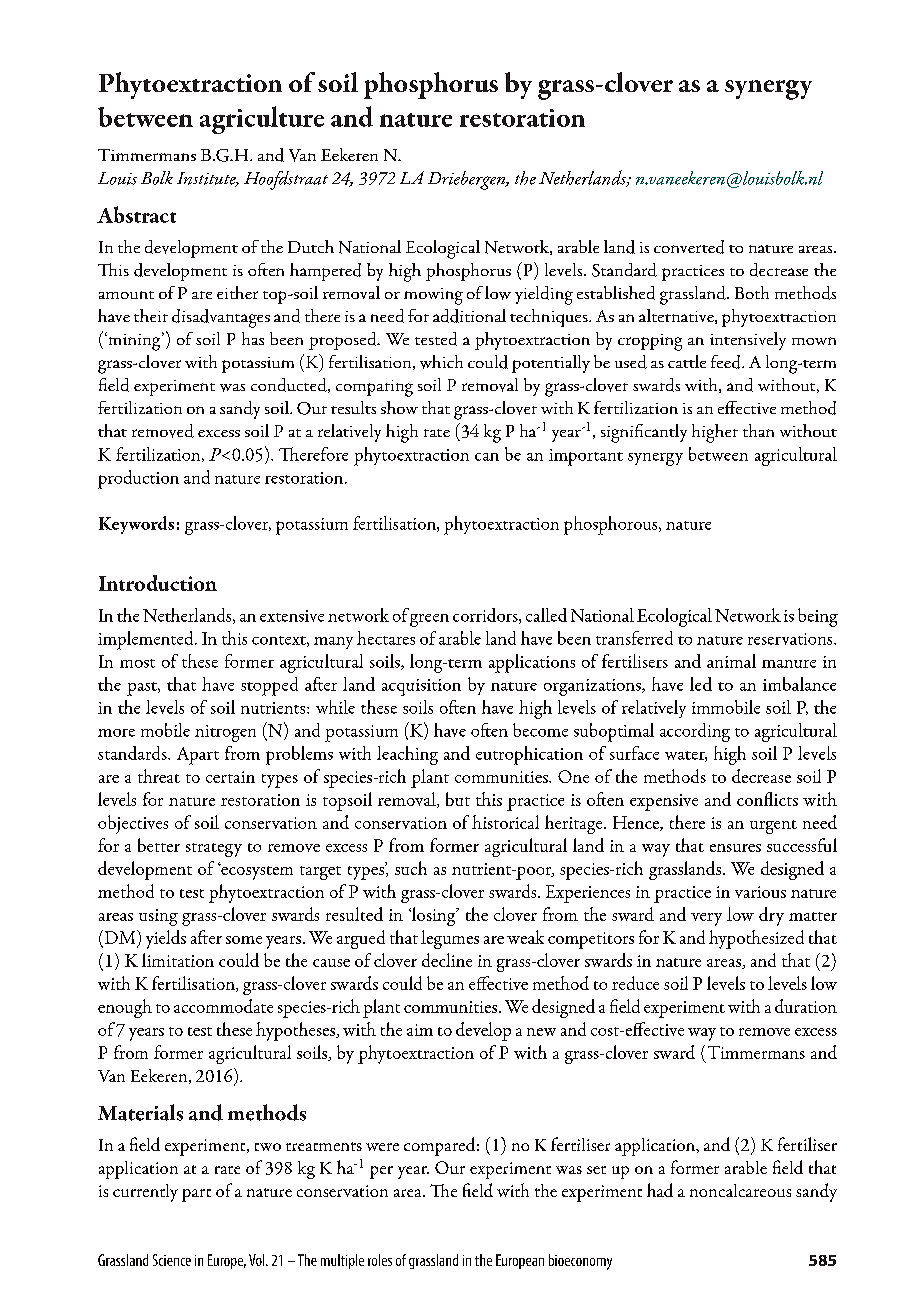 This document has height=1305, width=924. Describe the element at coordinates (433, 296) in the document. I see `mowing` at that location.
